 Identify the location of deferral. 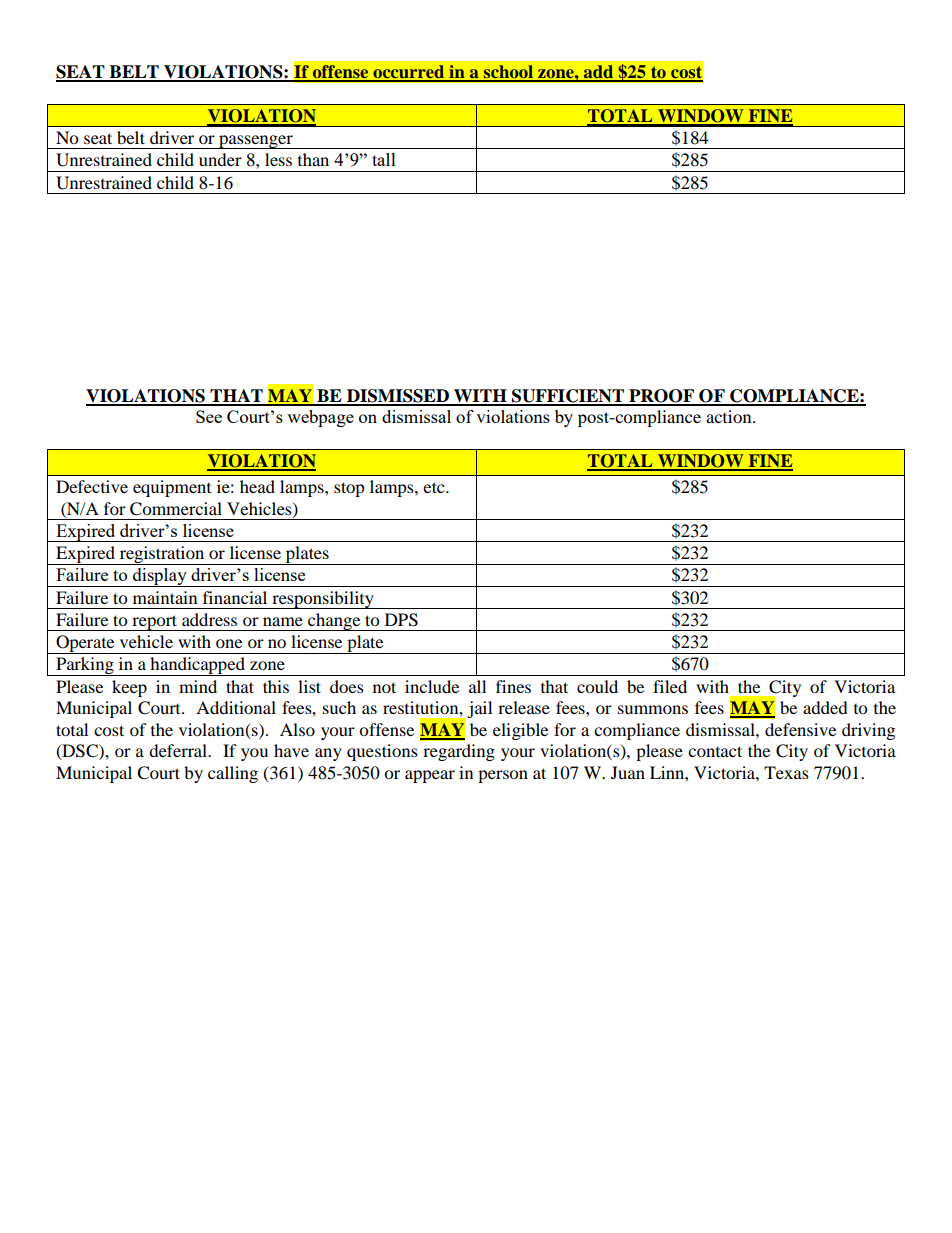
(179, 750).
